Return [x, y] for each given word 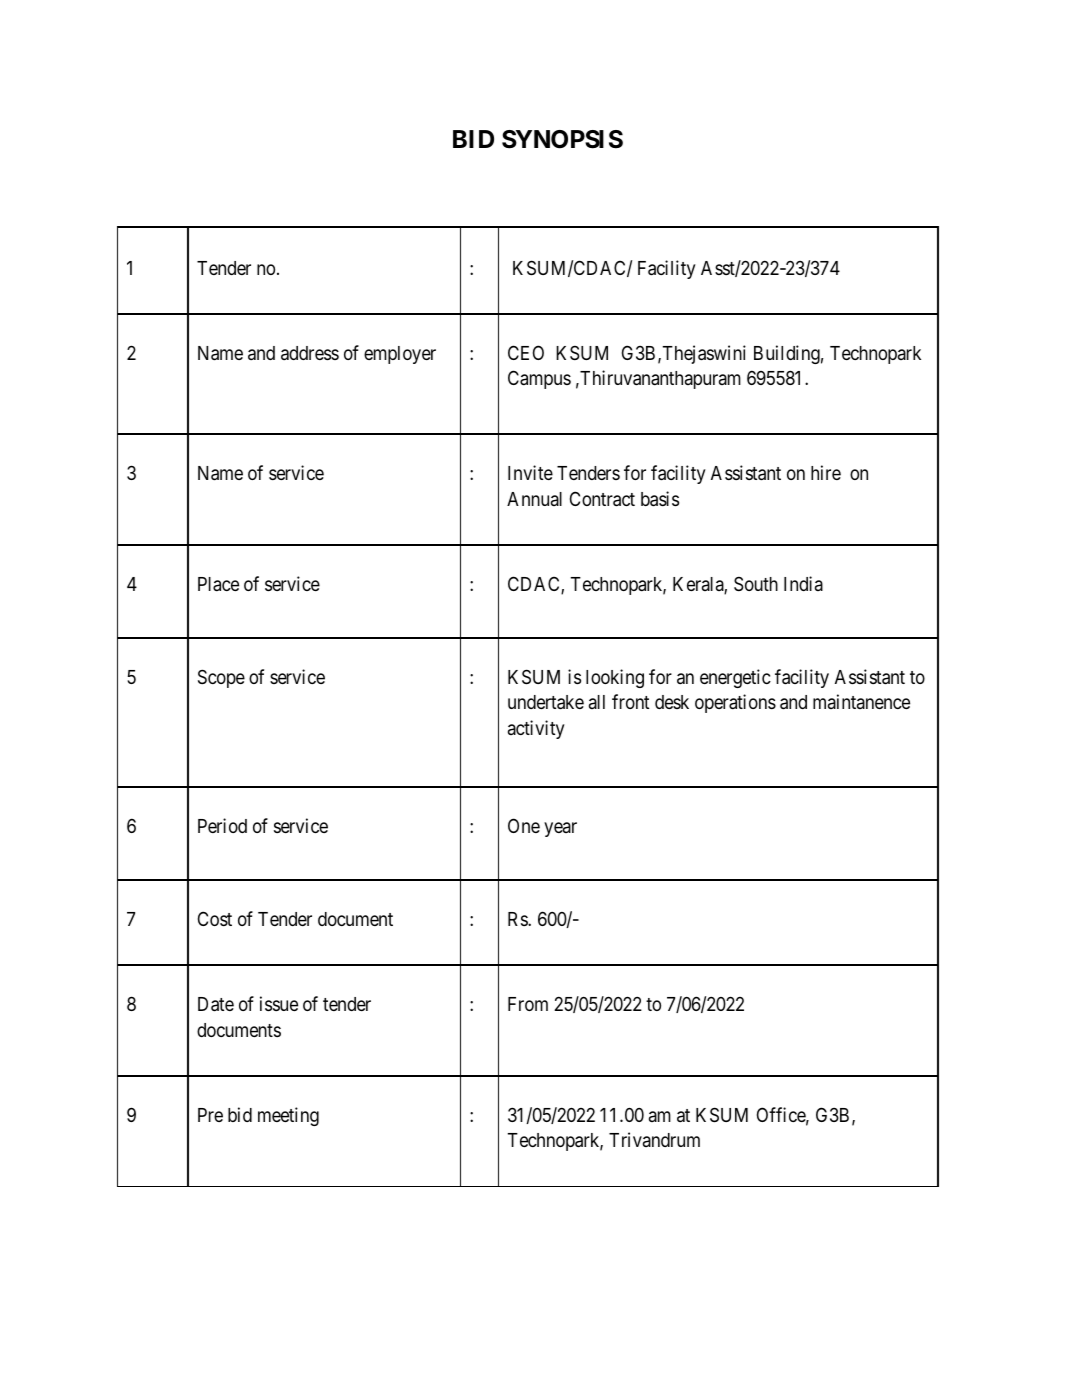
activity [536, 729]
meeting [288, 1116]
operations [735, 703]
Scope [221, 678]
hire [826, 472]
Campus [539, 379]
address [310, 353]
